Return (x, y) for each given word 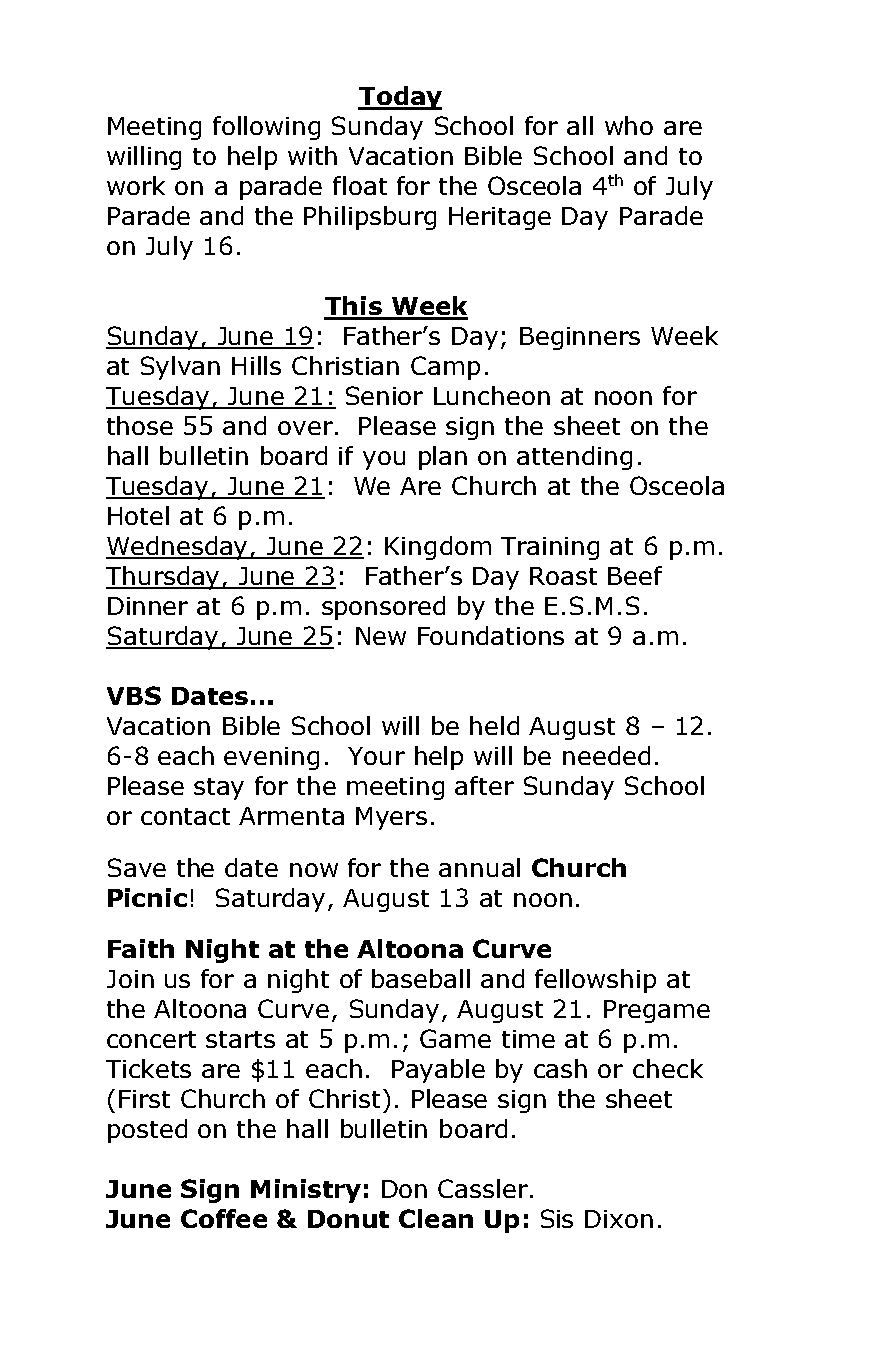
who (629, 125)
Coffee (224, 1218)
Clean (436, 1218)
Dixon (619, 1219)
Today (400, 98)
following (266, 128)
